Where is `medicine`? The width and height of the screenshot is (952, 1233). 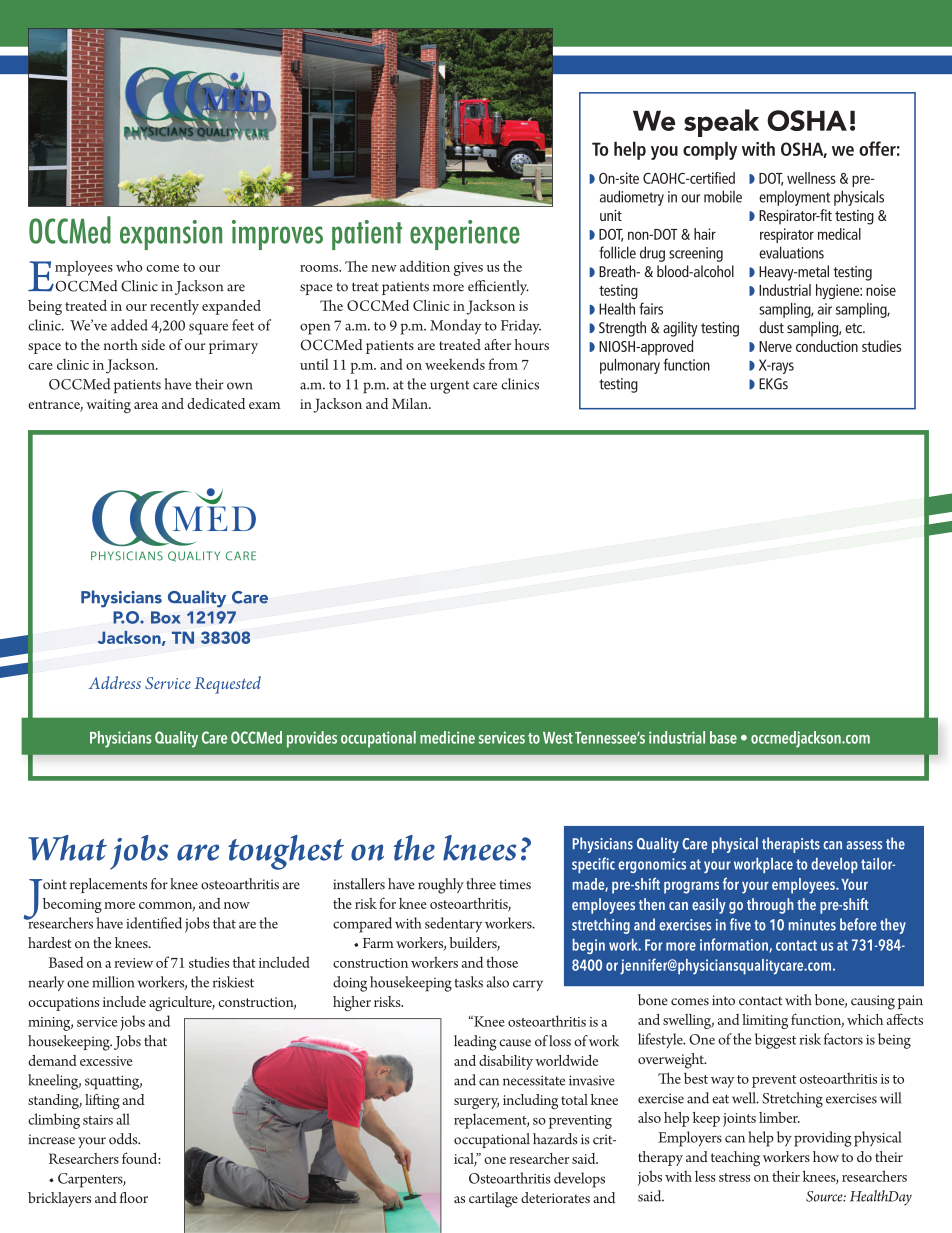 medicine is located at coordinates (447, 737).
